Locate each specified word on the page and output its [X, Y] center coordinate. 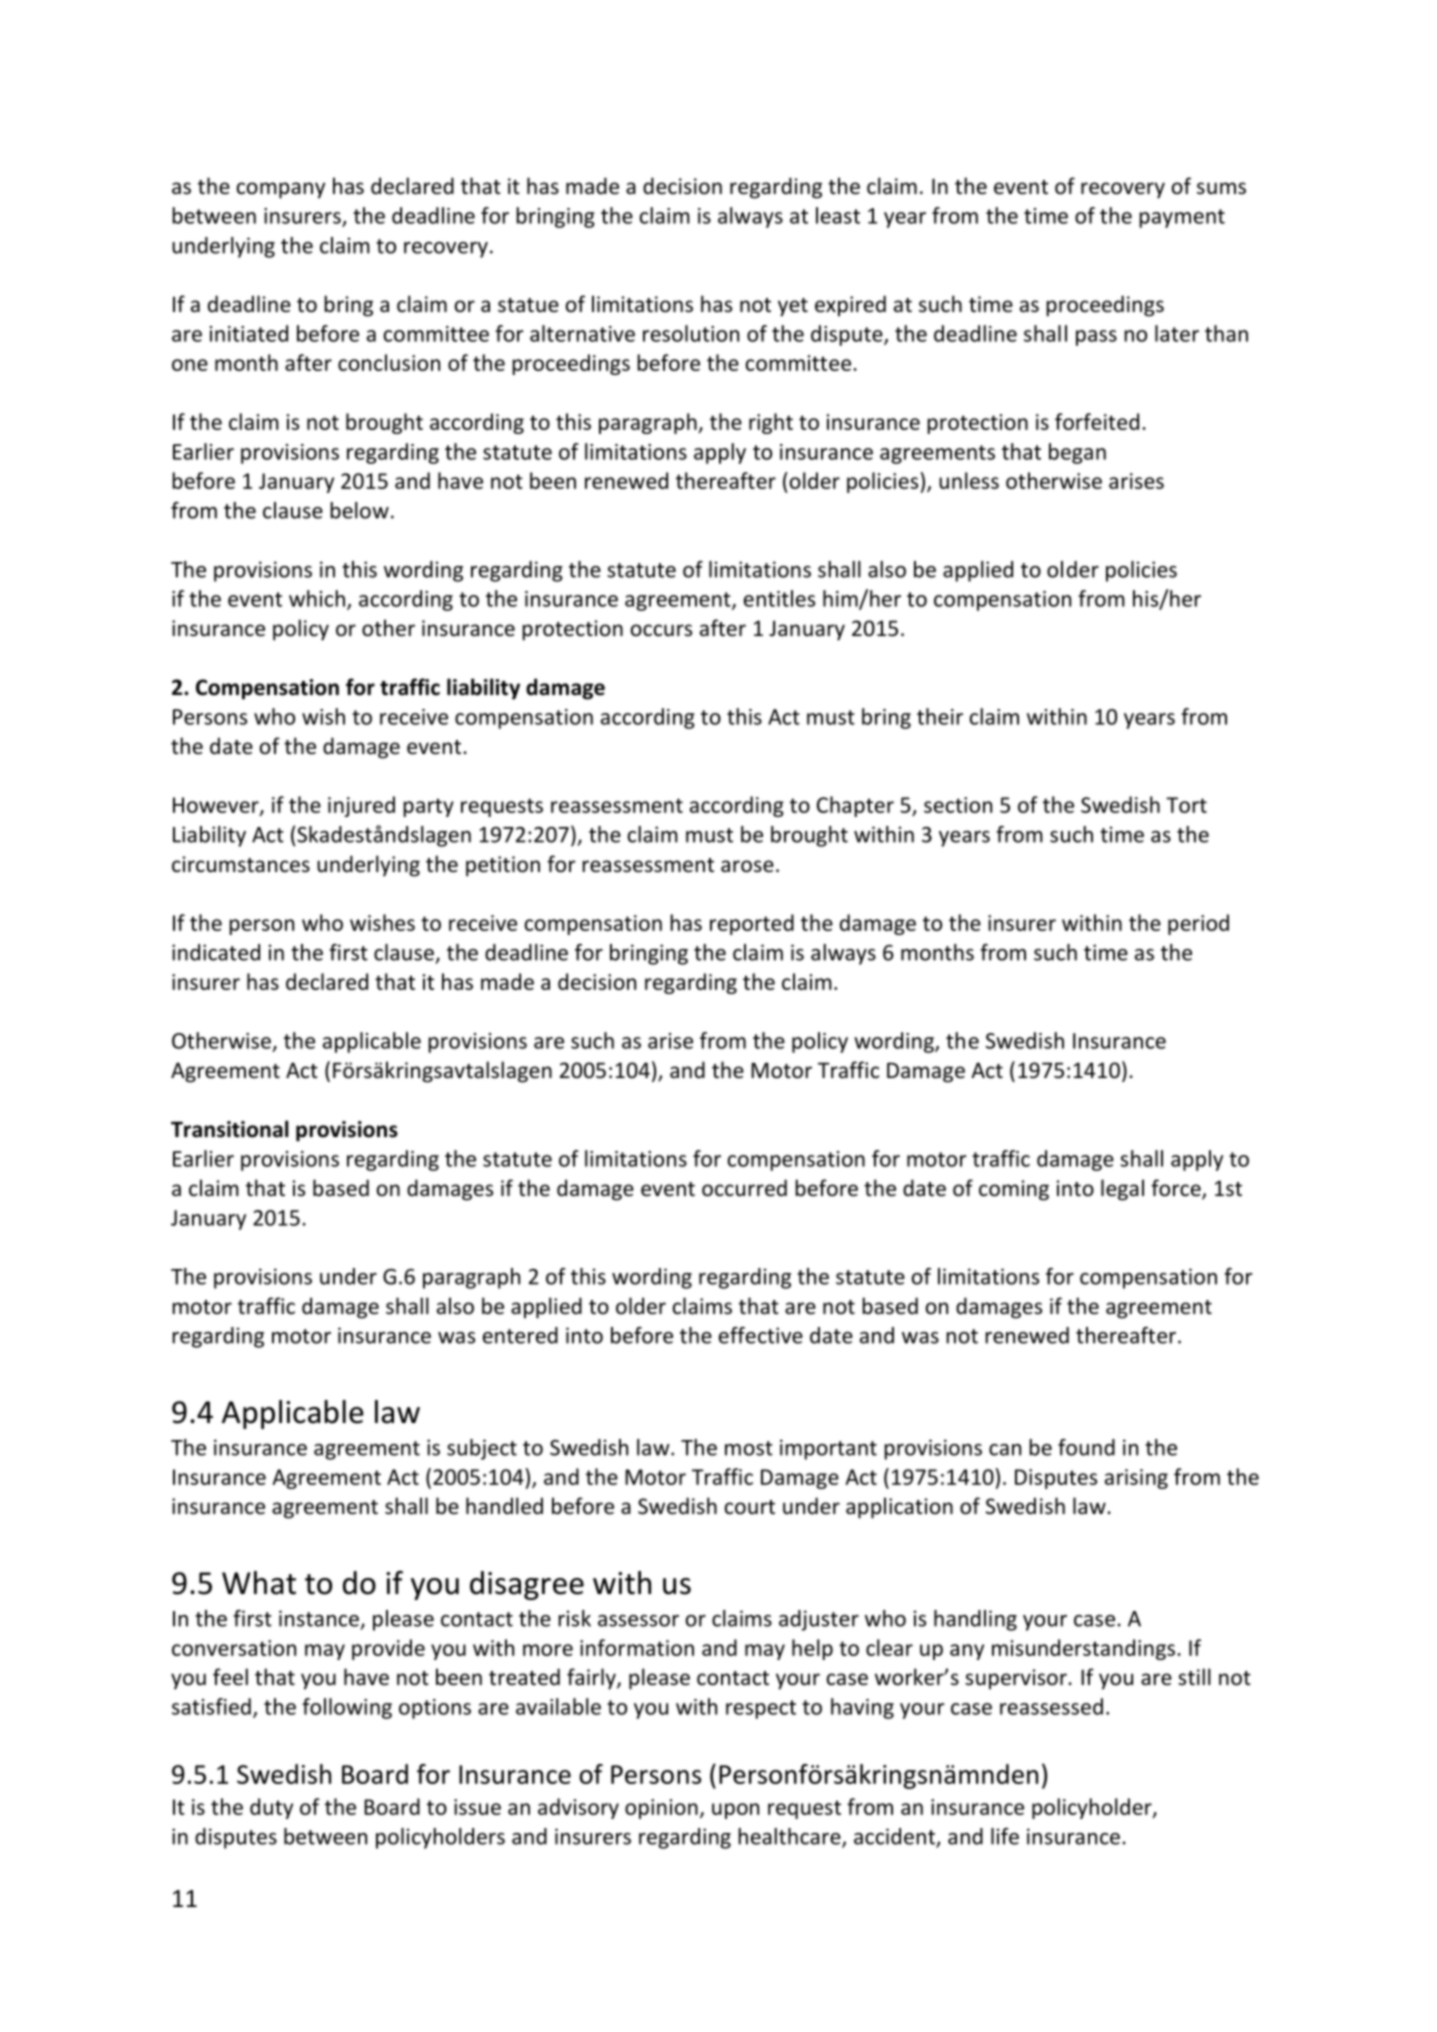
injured [361, 806]
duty [271, 1808]
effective [761, 1335]
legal [1122, 1190]
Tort [1186, 805]
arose [747, 866]
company [281, 190]
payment [1182, 218]
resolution [691, 333]
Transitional [229, 1129]
